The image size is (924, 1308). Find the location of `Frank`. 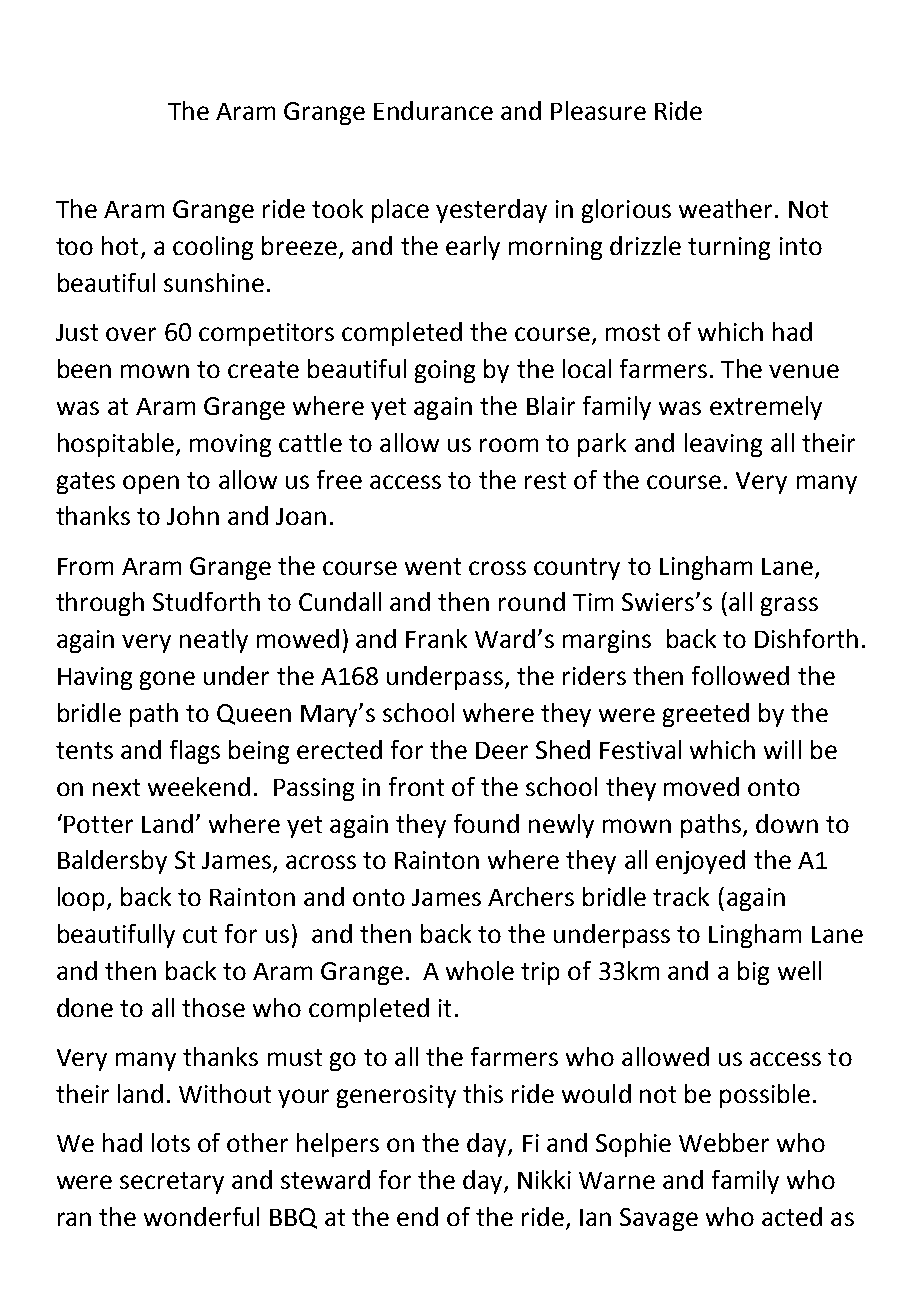

Frank is located at coordinates (436, 638).
